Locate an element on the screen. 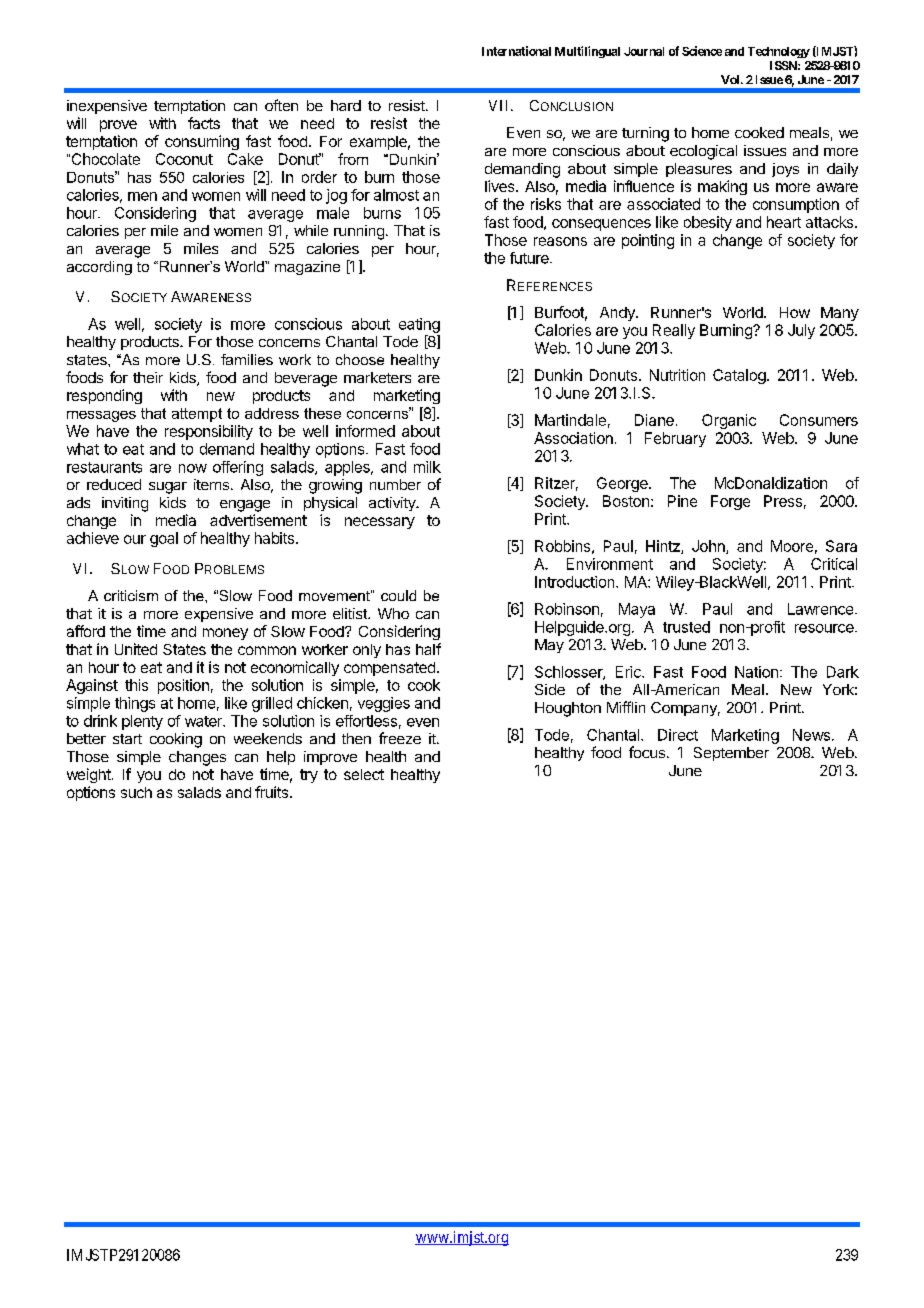 Image resolution: width=924 pixels, height=1308 pixels. John is located at coordinates (709, 547).
